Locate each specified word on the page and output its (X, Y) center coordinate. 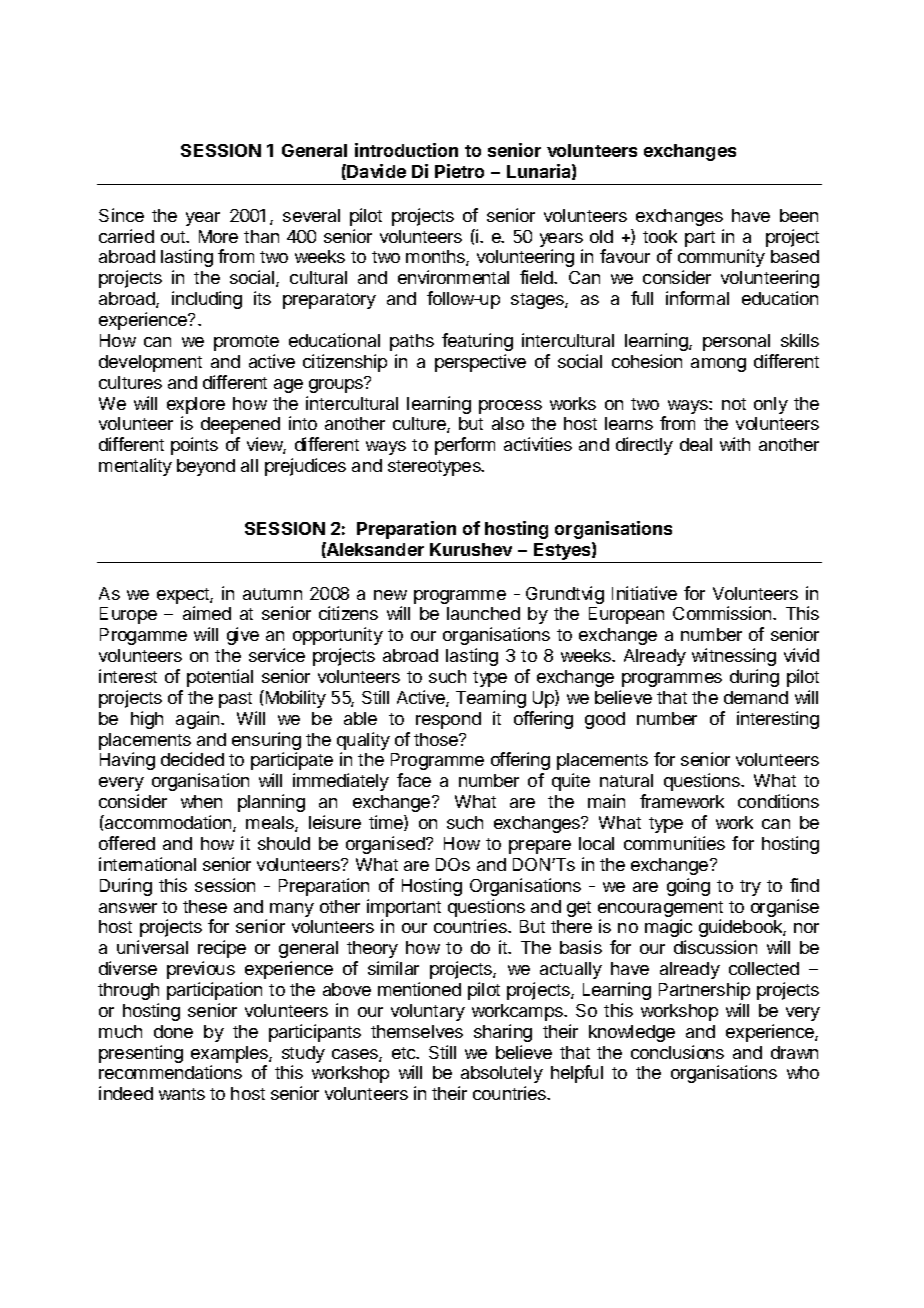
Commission (723, 613)
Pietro (459, 171)
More (218, 236)
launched (483, 613)
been (799, 215)
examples (230, 1054)
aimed (207, 613)
